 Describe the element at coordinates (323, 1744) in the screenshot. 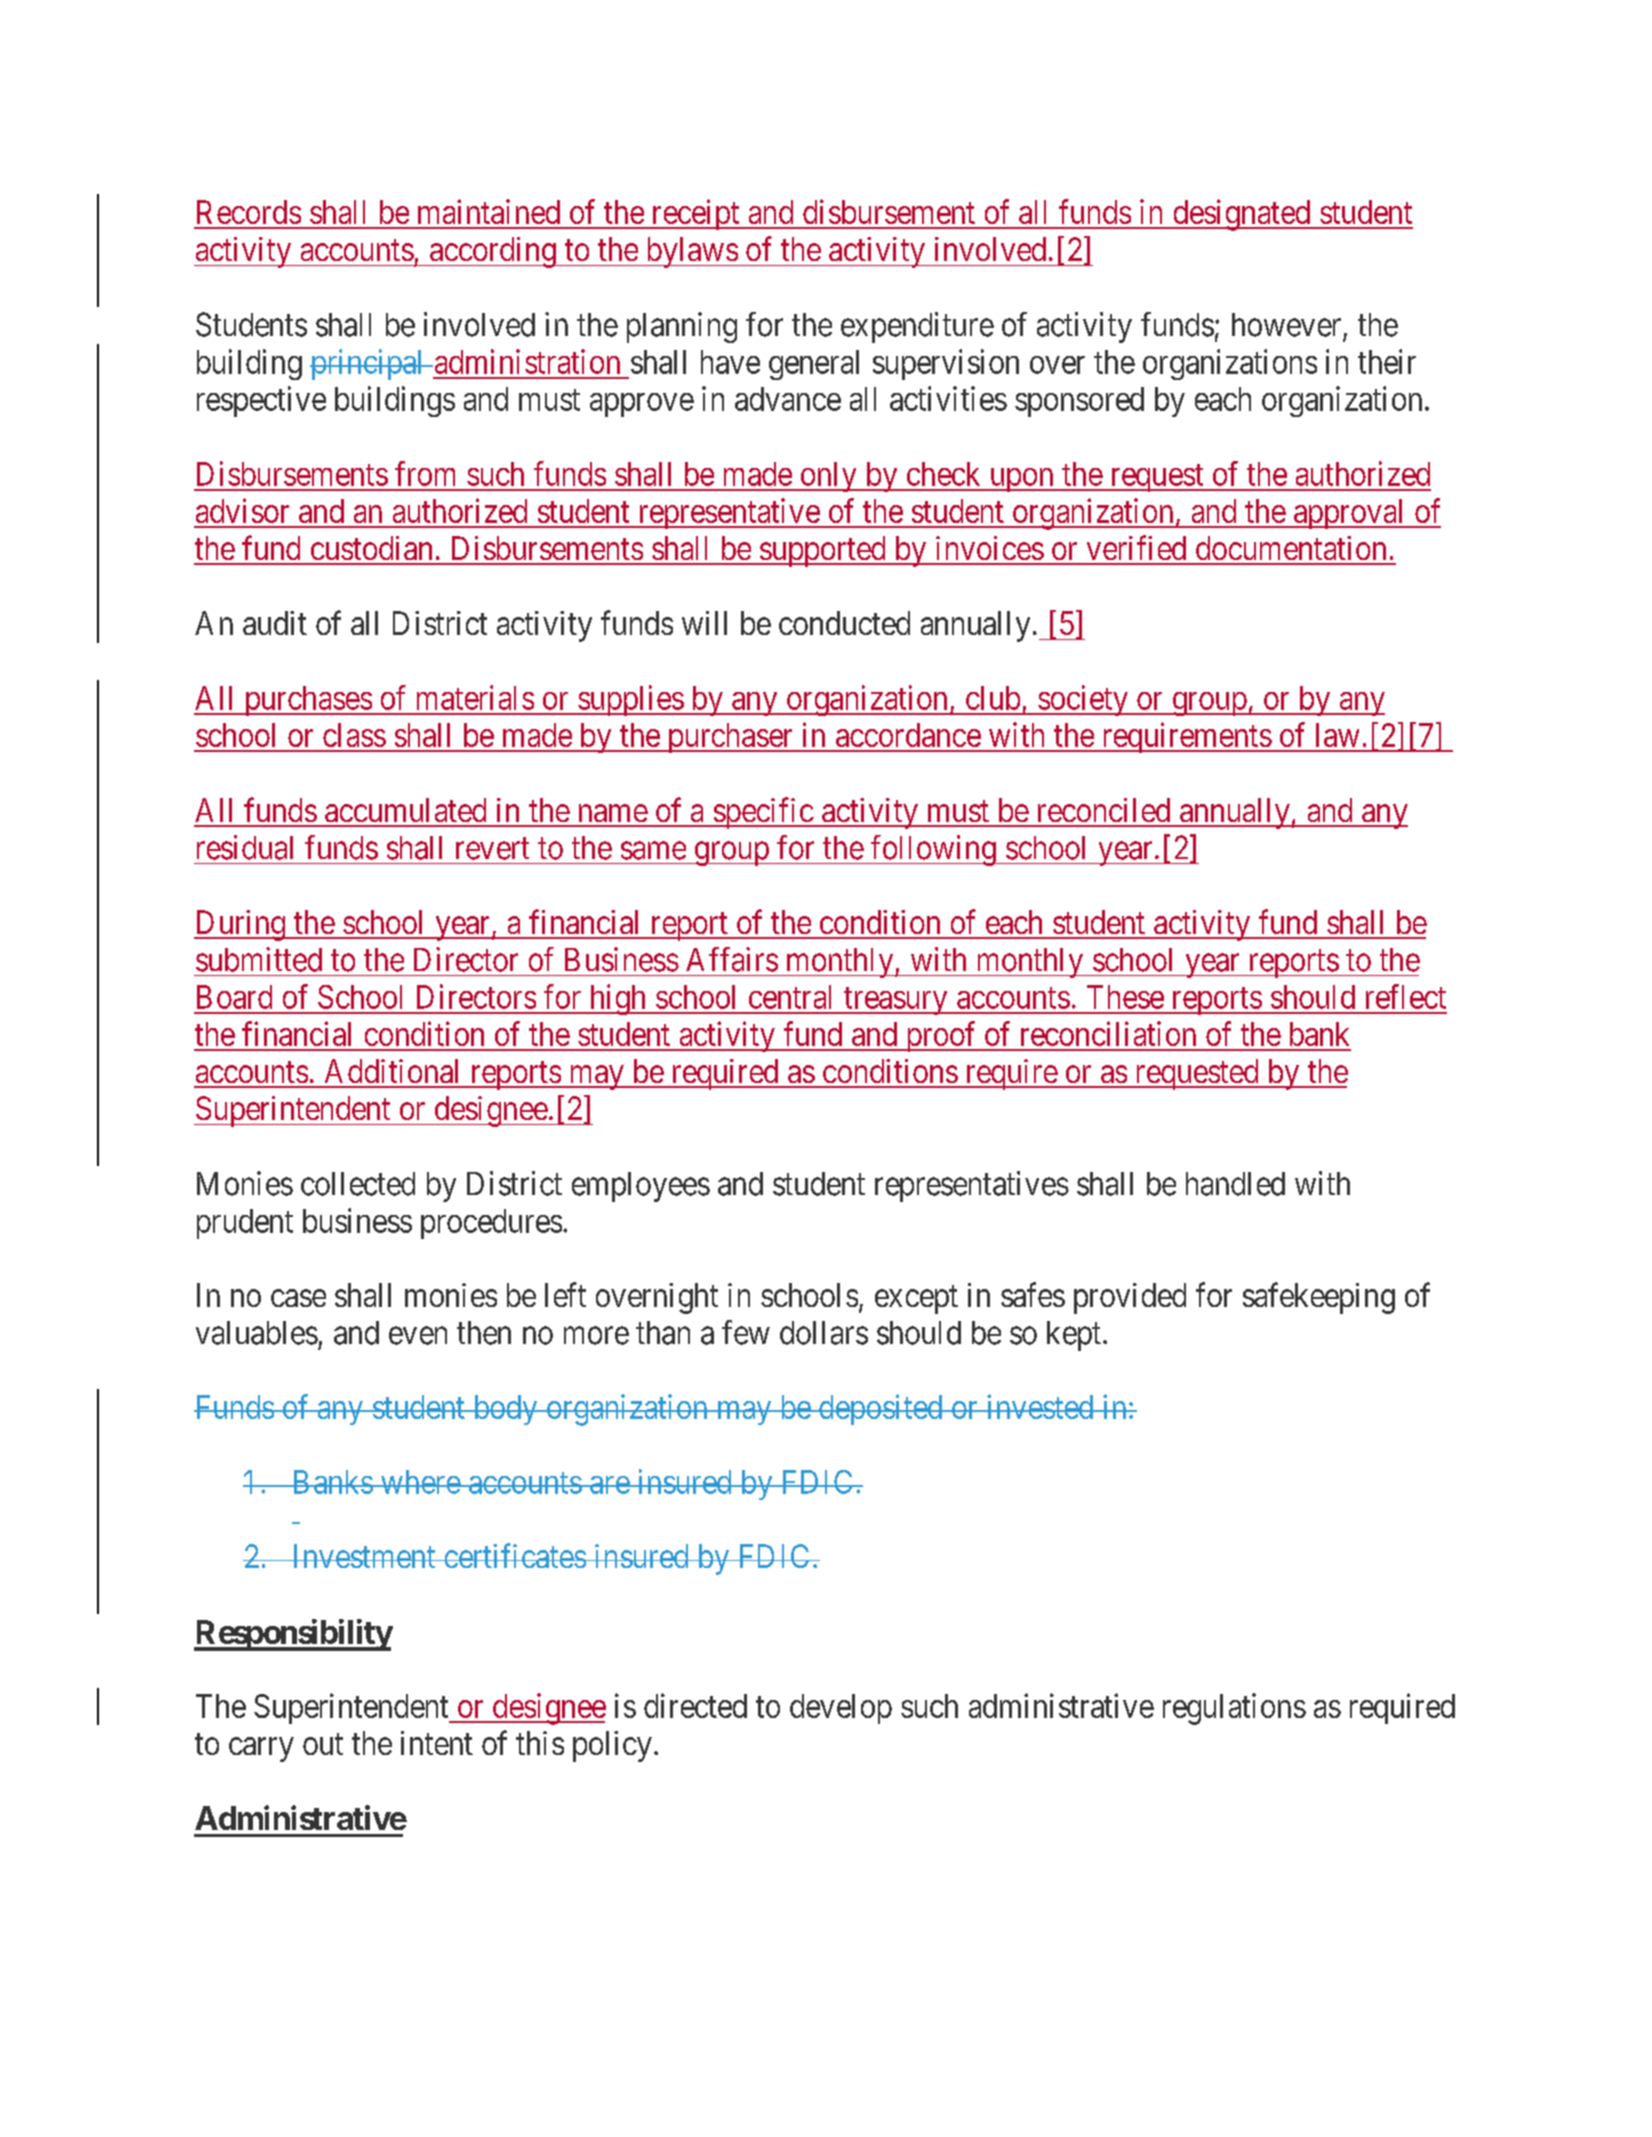

I see `out` at that location.
